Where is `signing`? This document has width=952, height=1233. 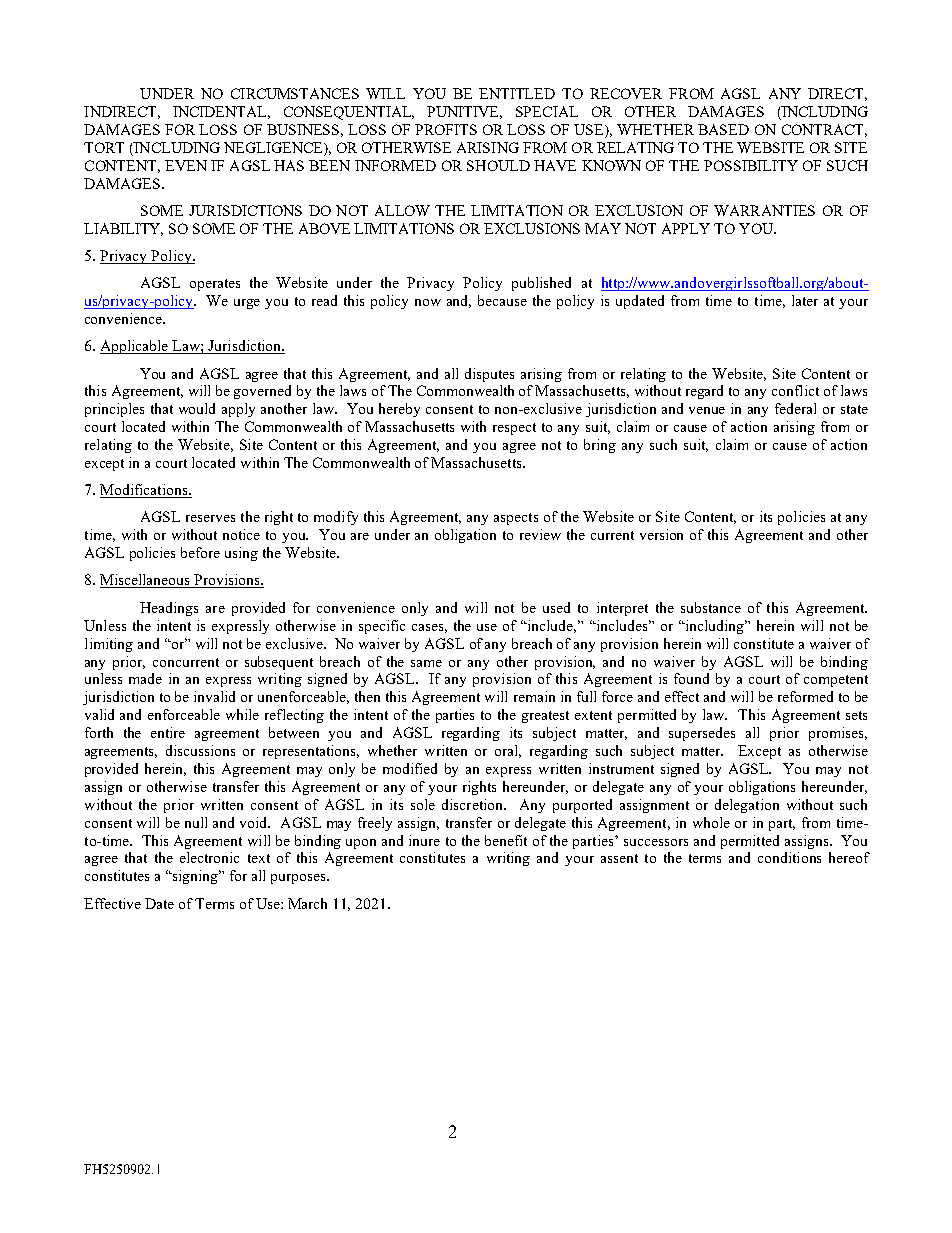
signing is located at coordinates (196, 877).
